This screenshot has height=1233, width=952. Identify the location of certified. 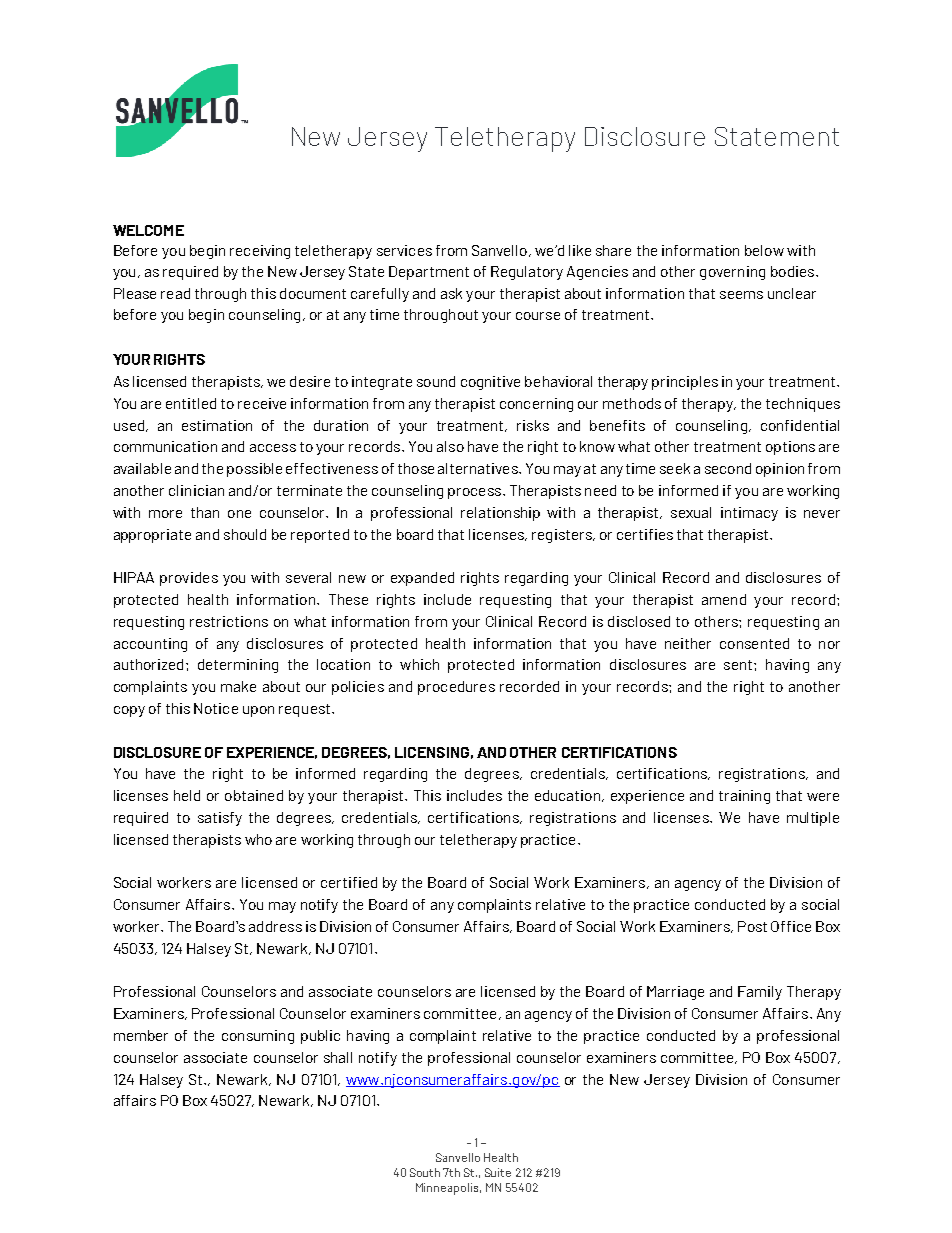
(349, 882).
